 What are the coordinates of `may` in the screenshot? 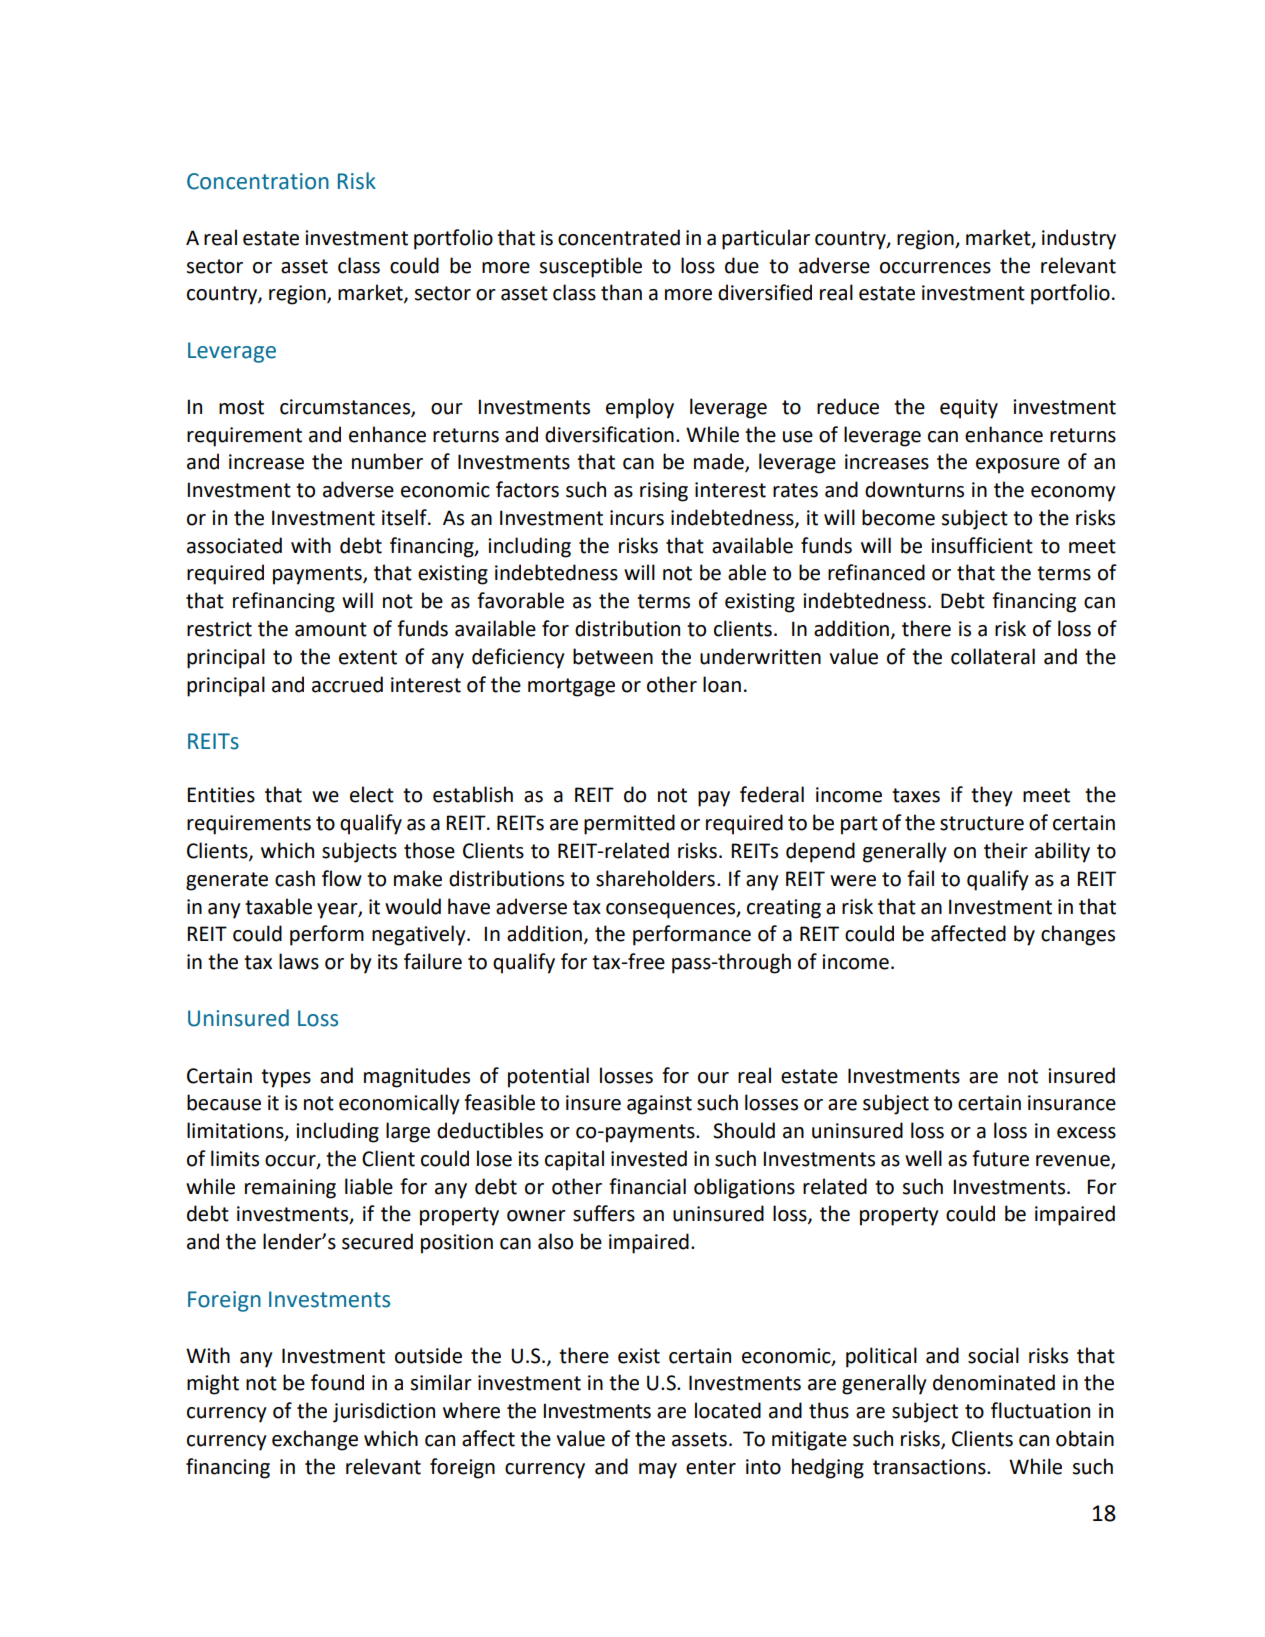 It's located at (658, 1471).
